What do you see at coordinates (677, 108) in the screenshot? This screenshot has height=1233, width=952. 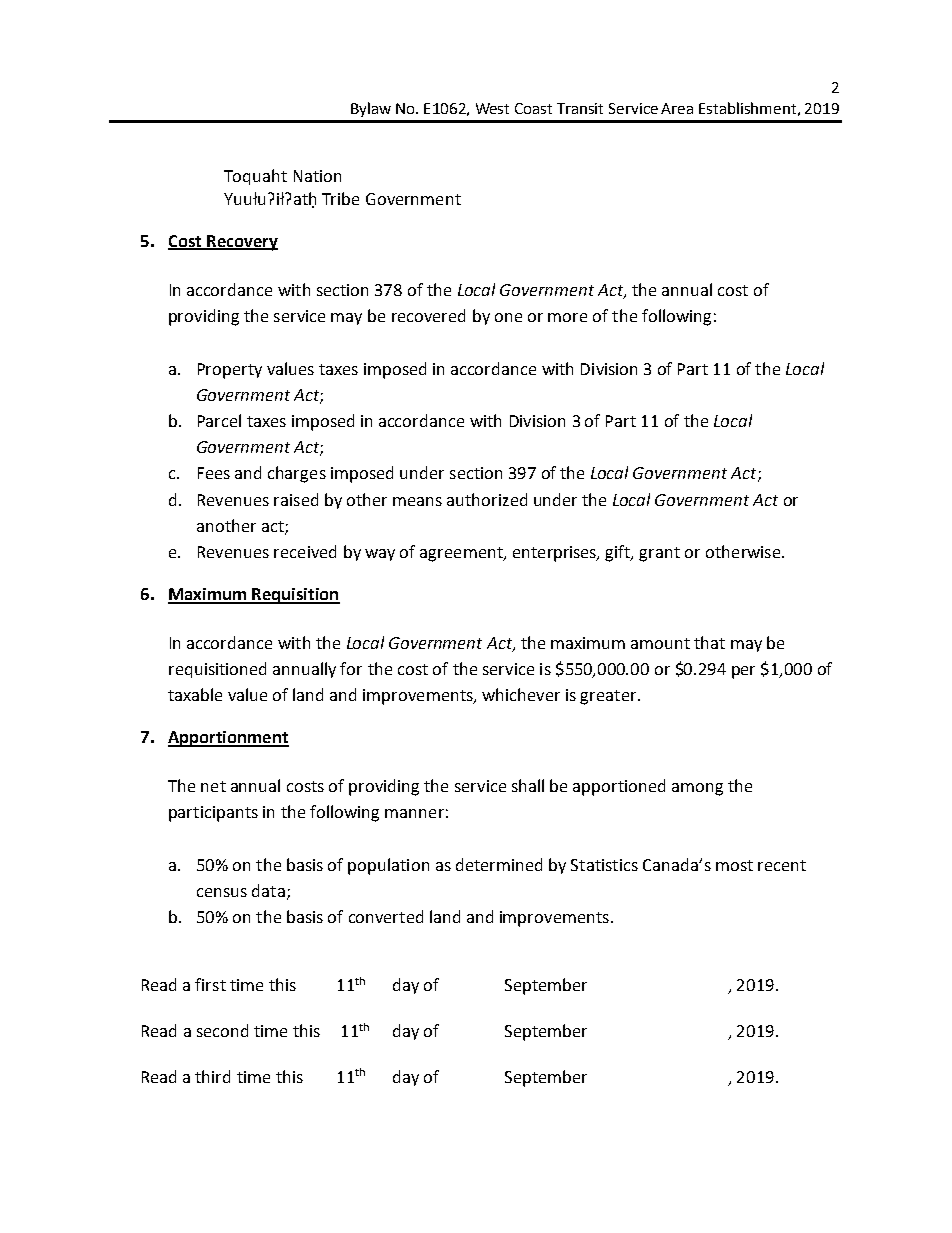 I see `Area` at bounding box center [677, 108].
